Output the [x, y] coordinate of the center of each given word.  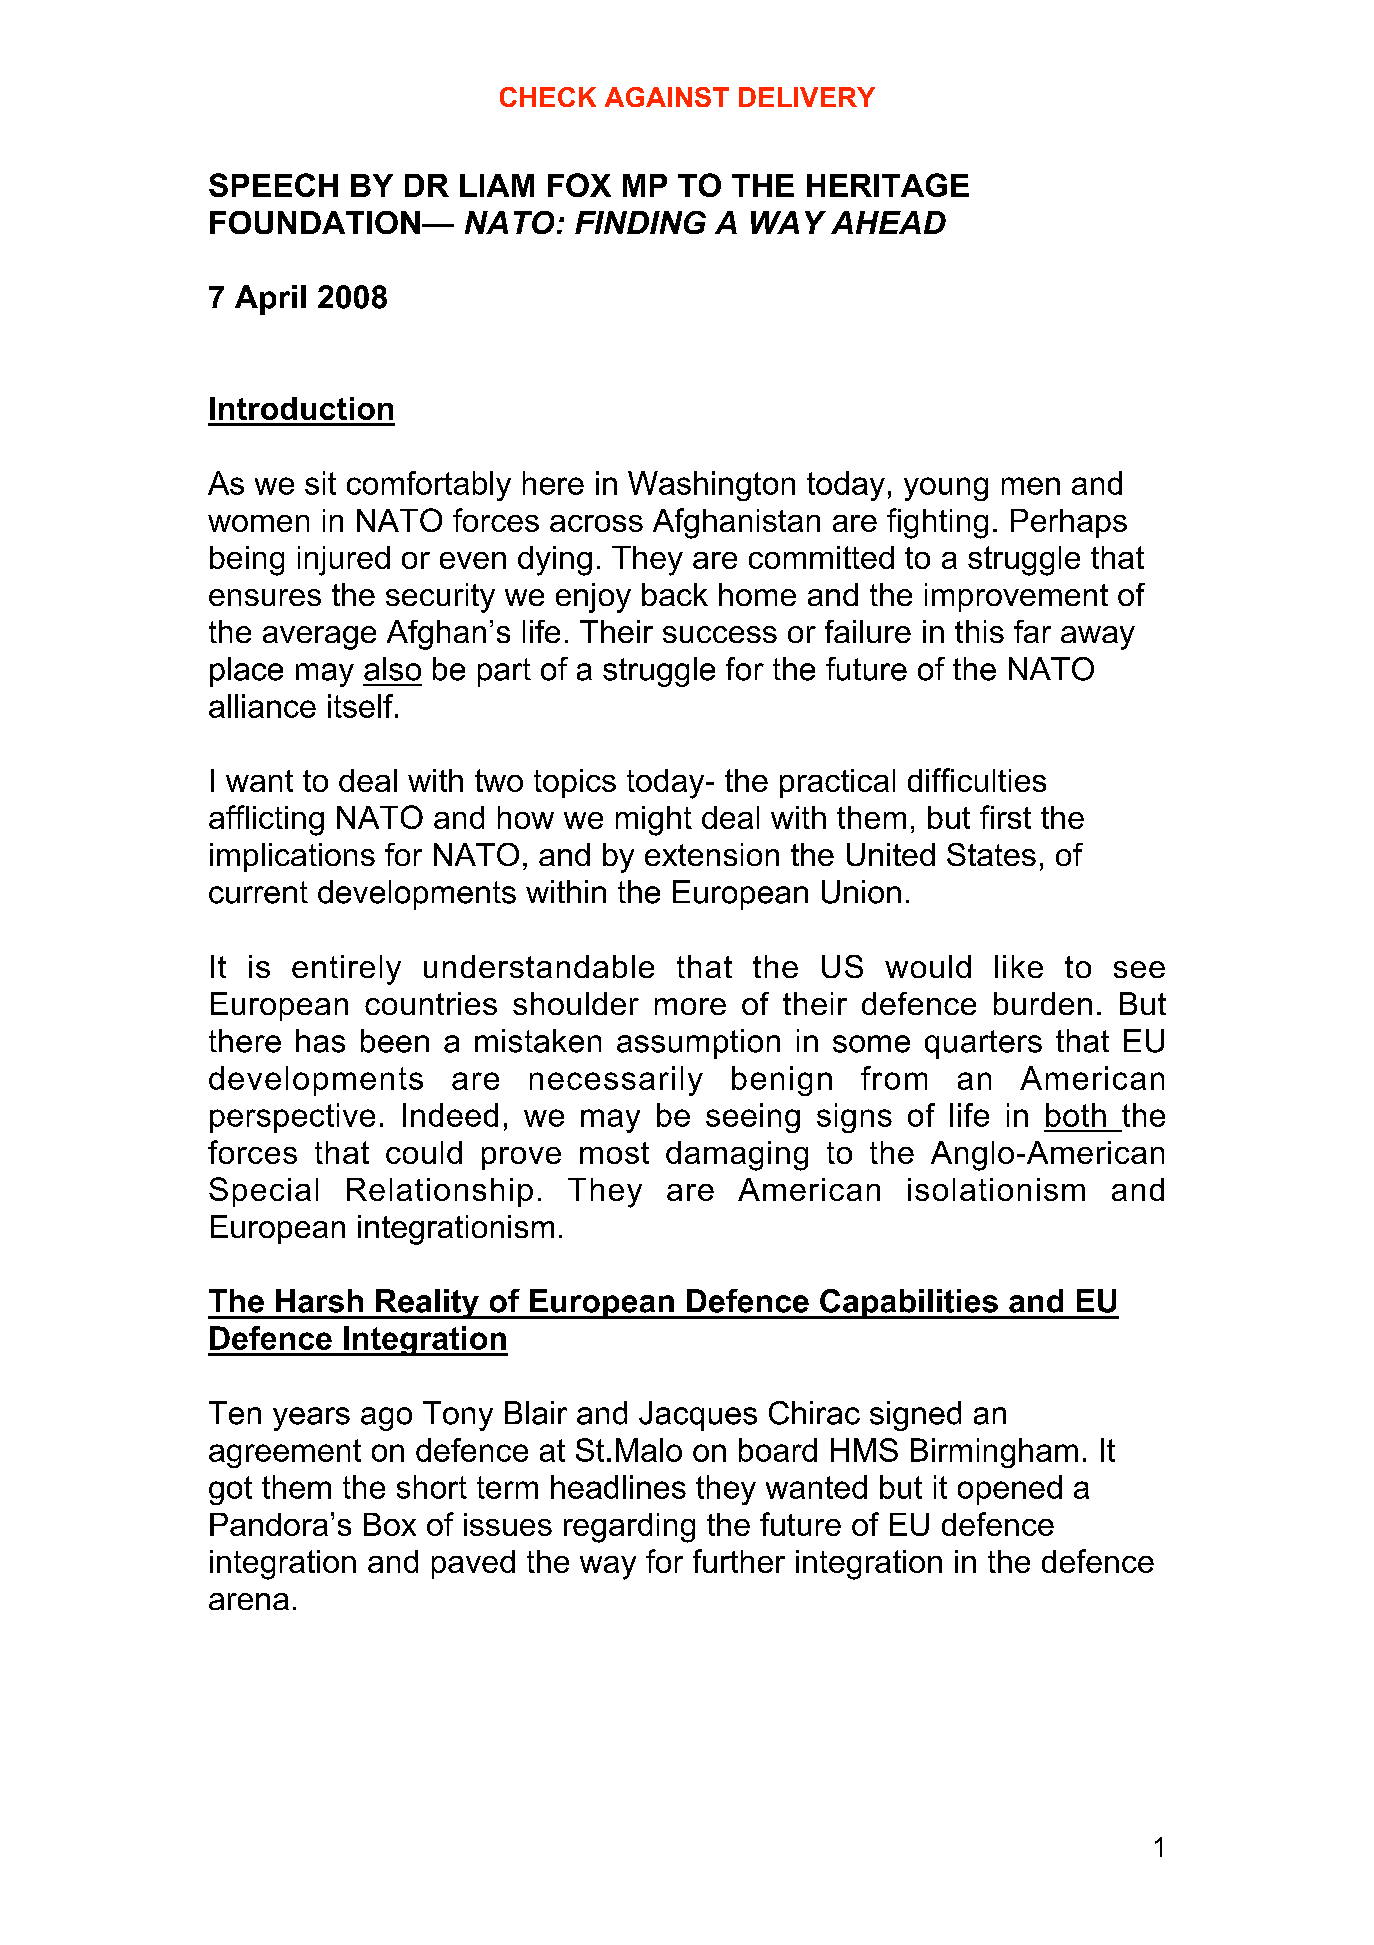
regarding [629, 1528]
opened [1010, 1490]
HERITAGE [888, 185]
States [991, 854]
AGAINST [667, 97]
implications [292, 857]
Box [390, 1524]
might [654, 821]
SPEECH [273, 185]
